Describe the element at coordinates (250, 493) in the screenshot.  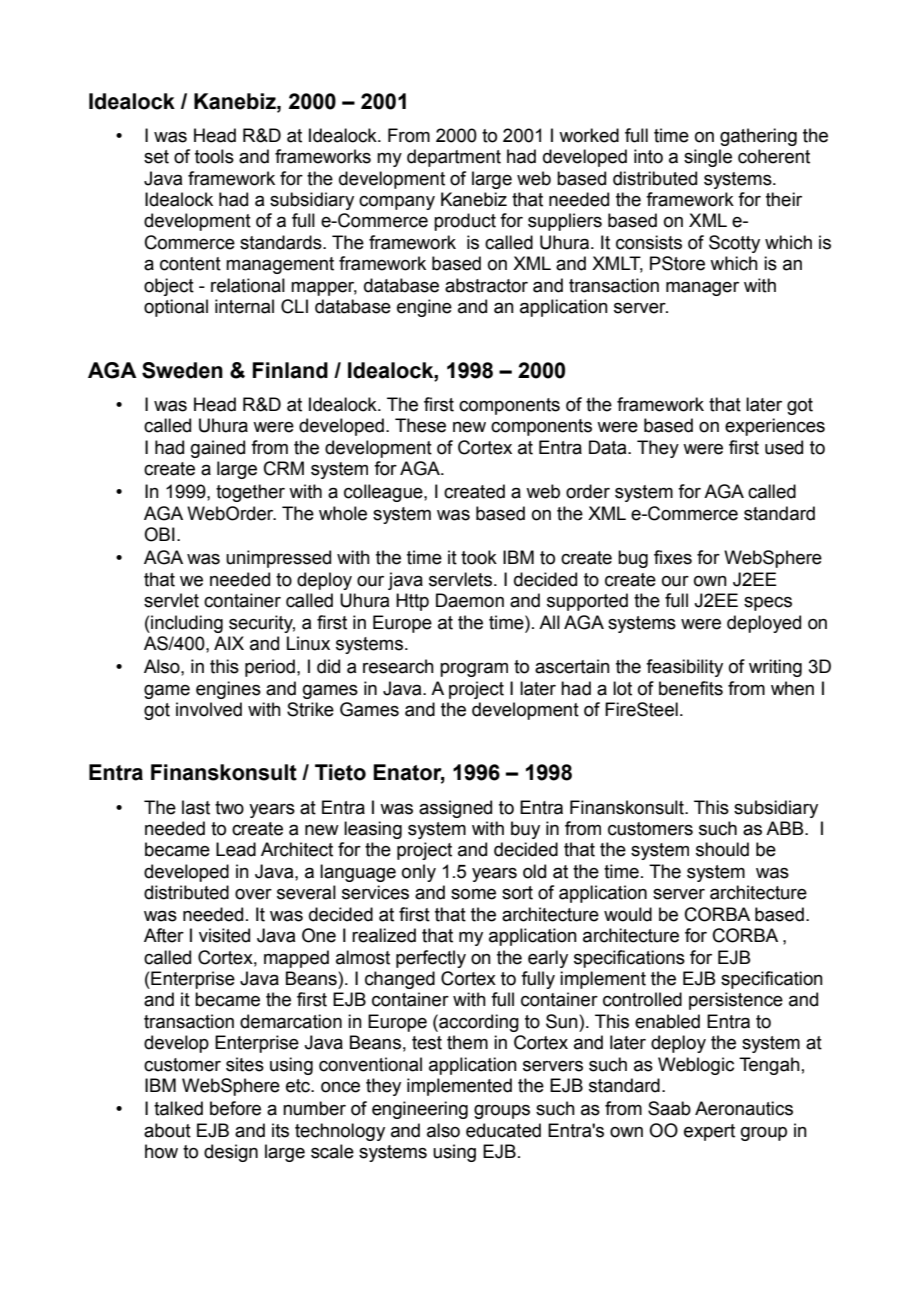
I see `together` at that location.
